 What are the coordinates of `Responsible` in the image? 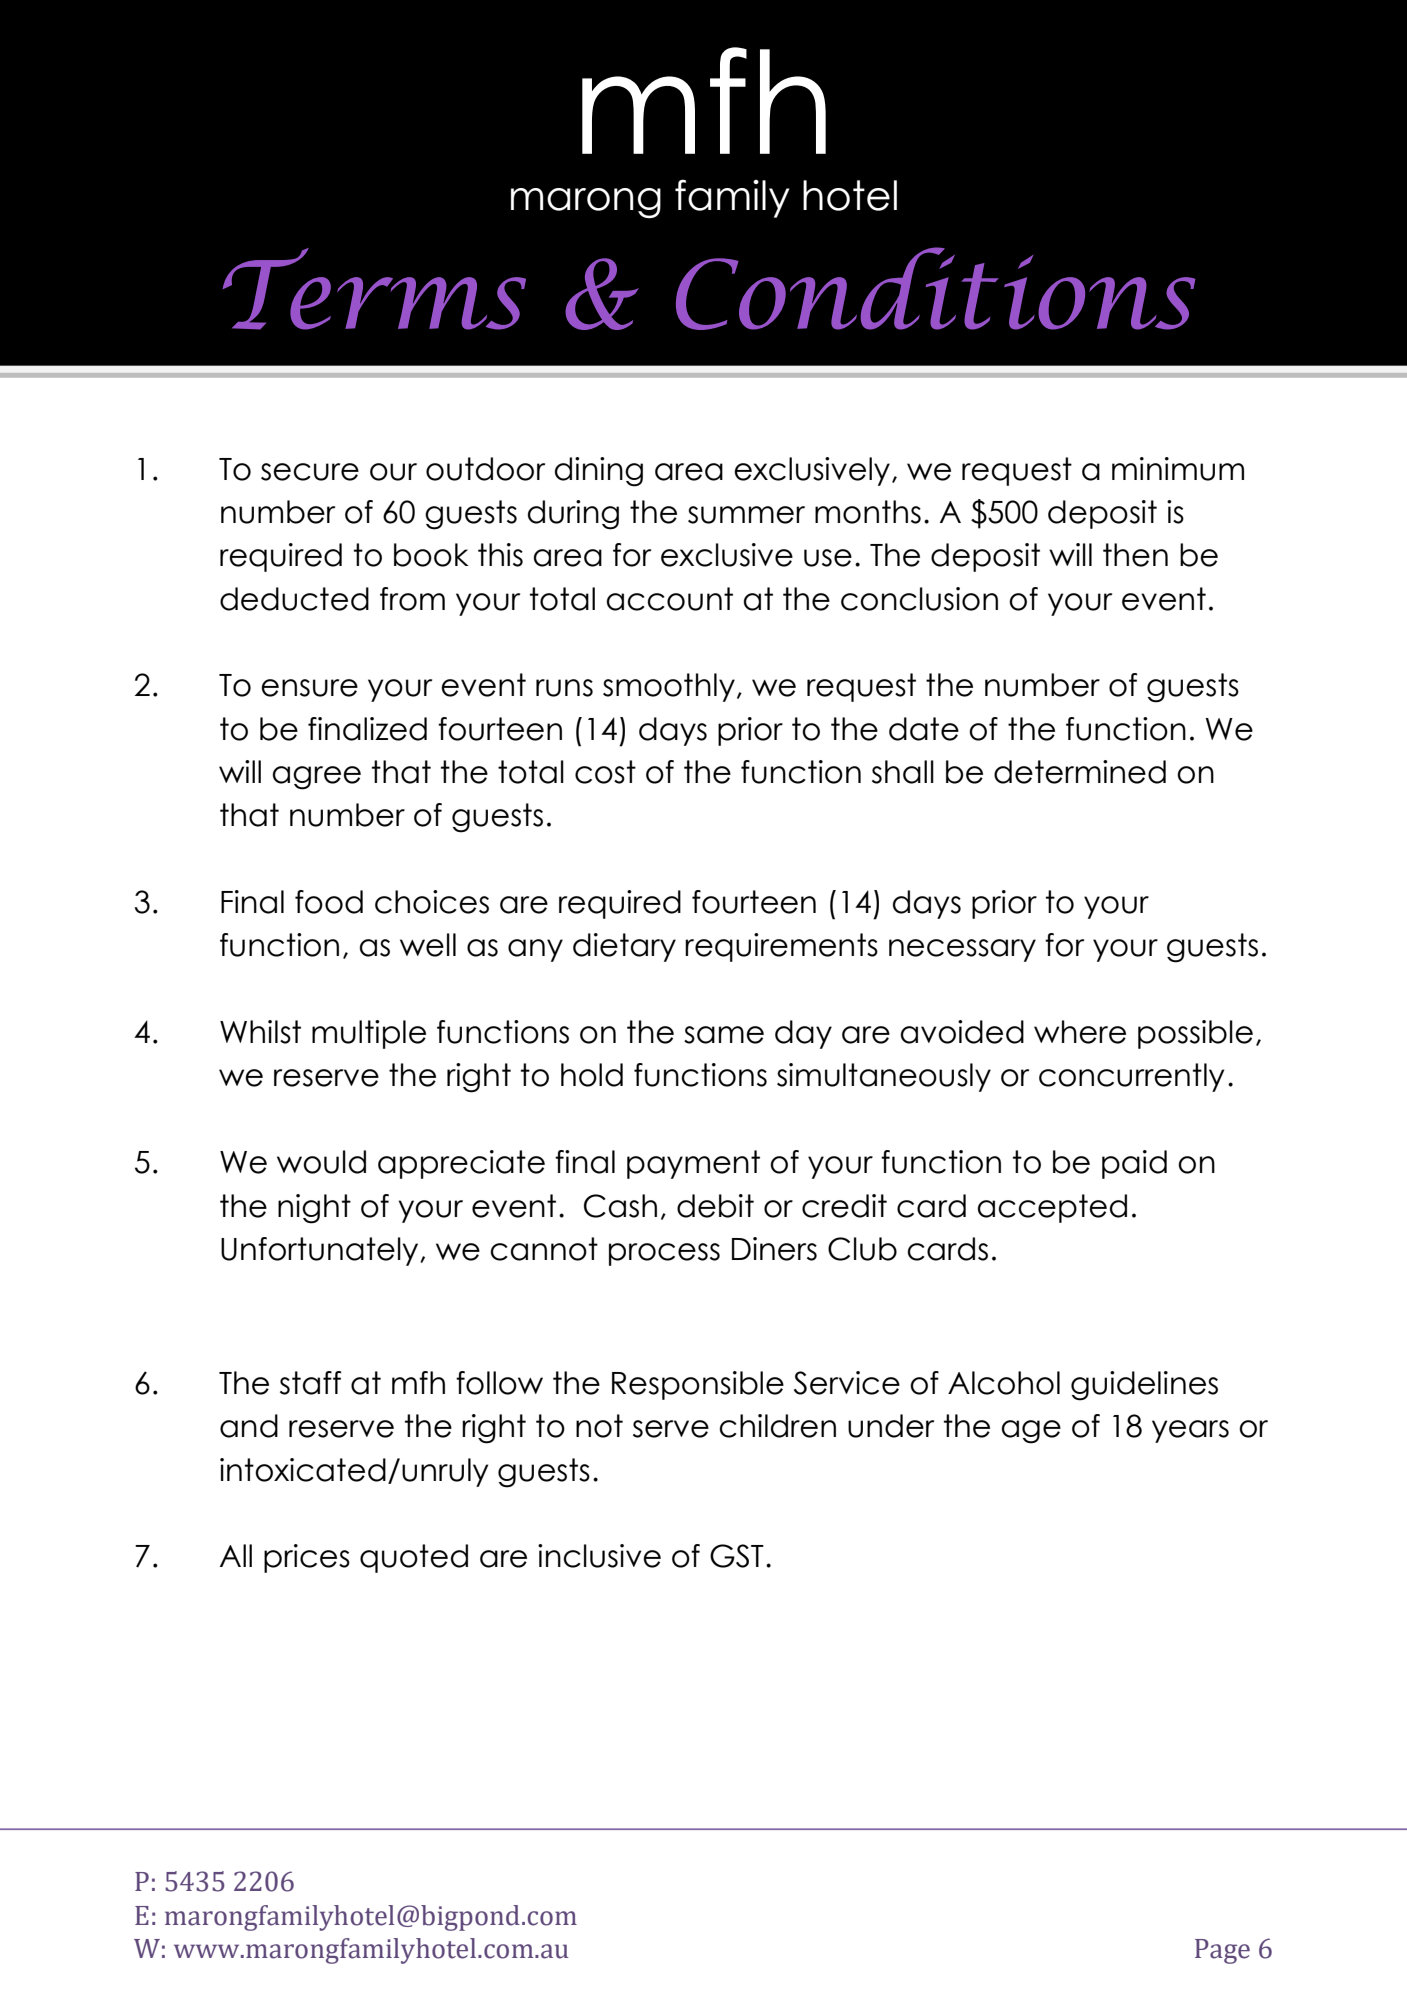 It's located at (698, 1385).
